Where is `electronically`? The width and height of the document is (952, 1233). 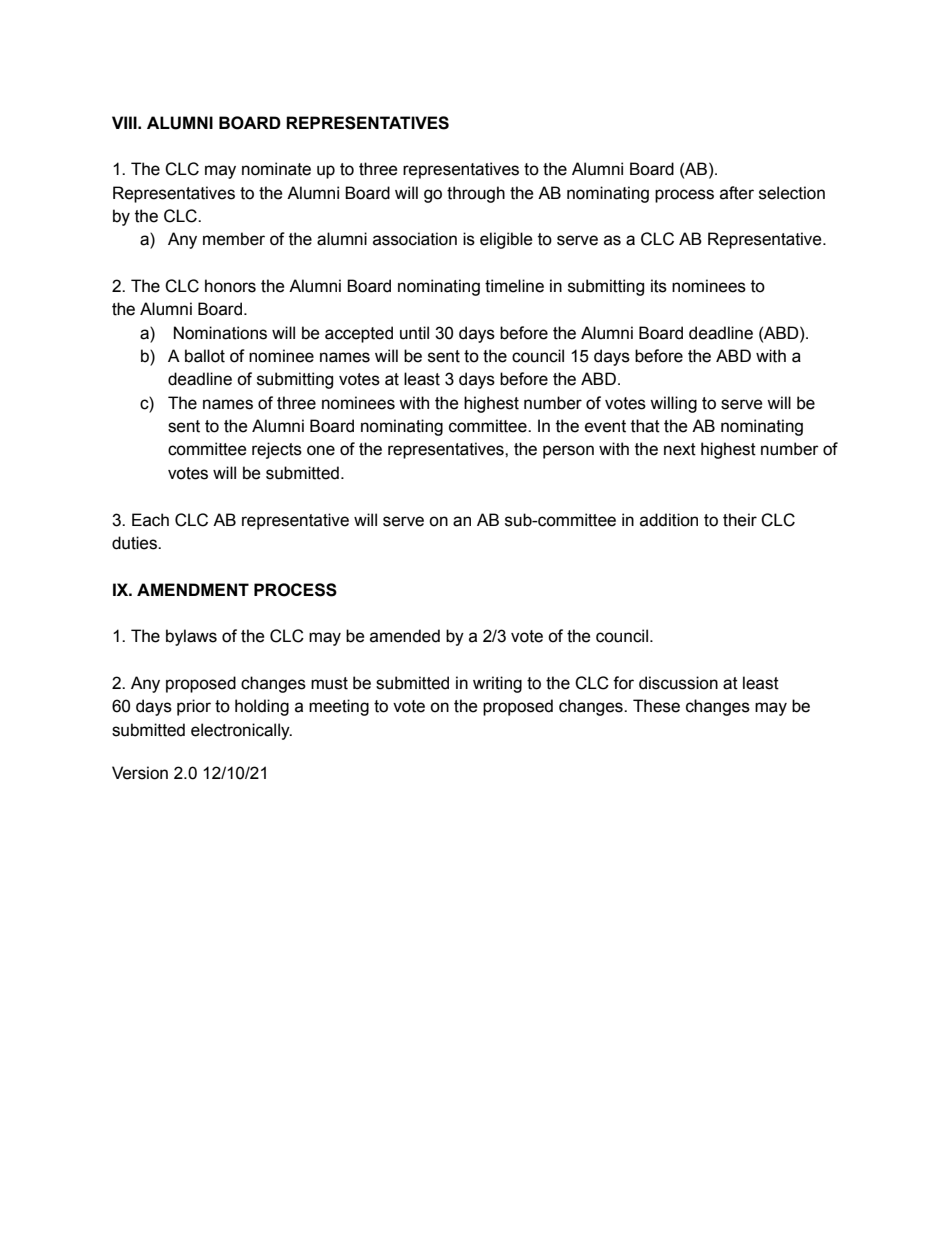 electronically is located at coordinates (241, 731).
